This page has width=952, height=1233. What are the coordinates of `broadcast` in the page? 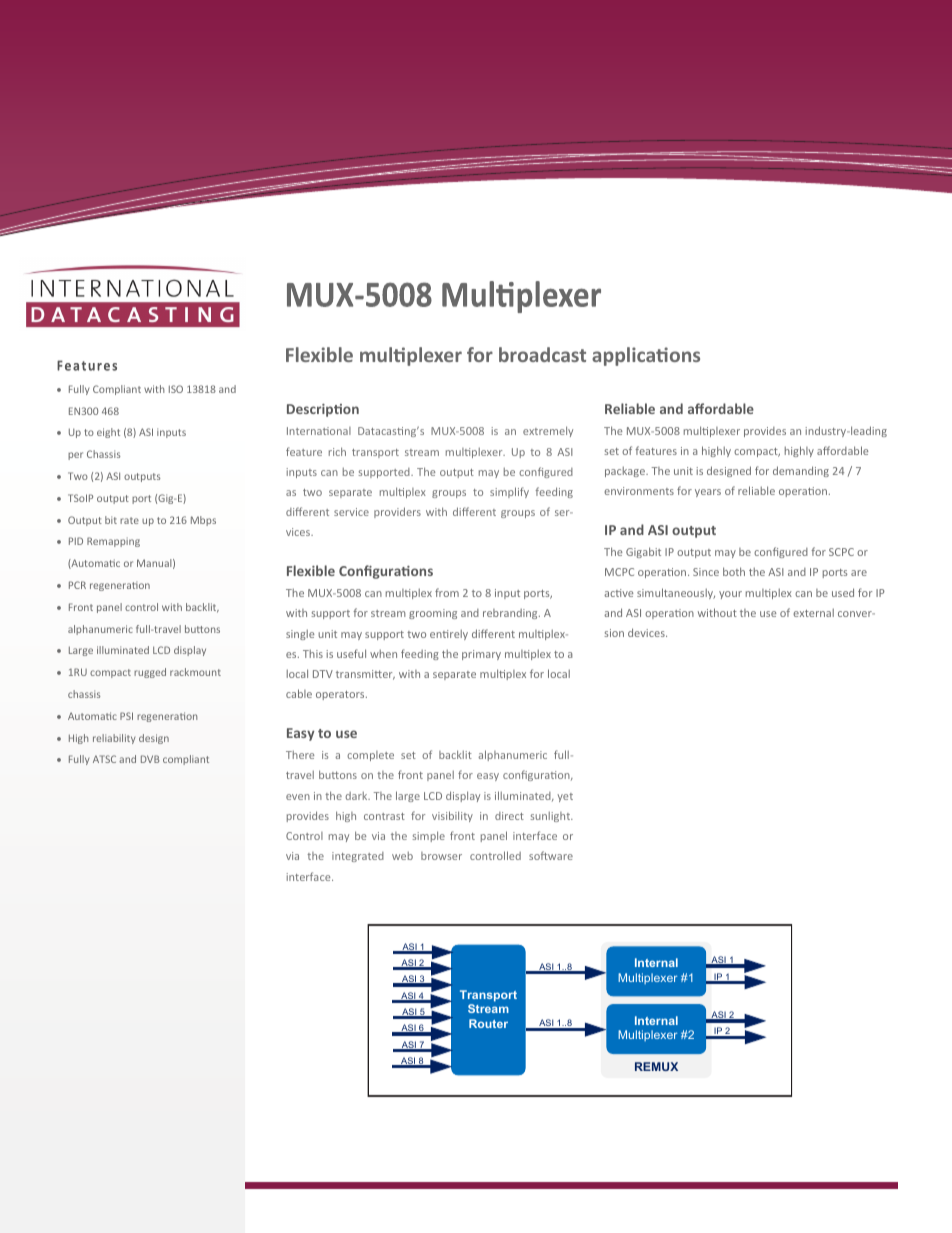 It's located at (542, 354).
